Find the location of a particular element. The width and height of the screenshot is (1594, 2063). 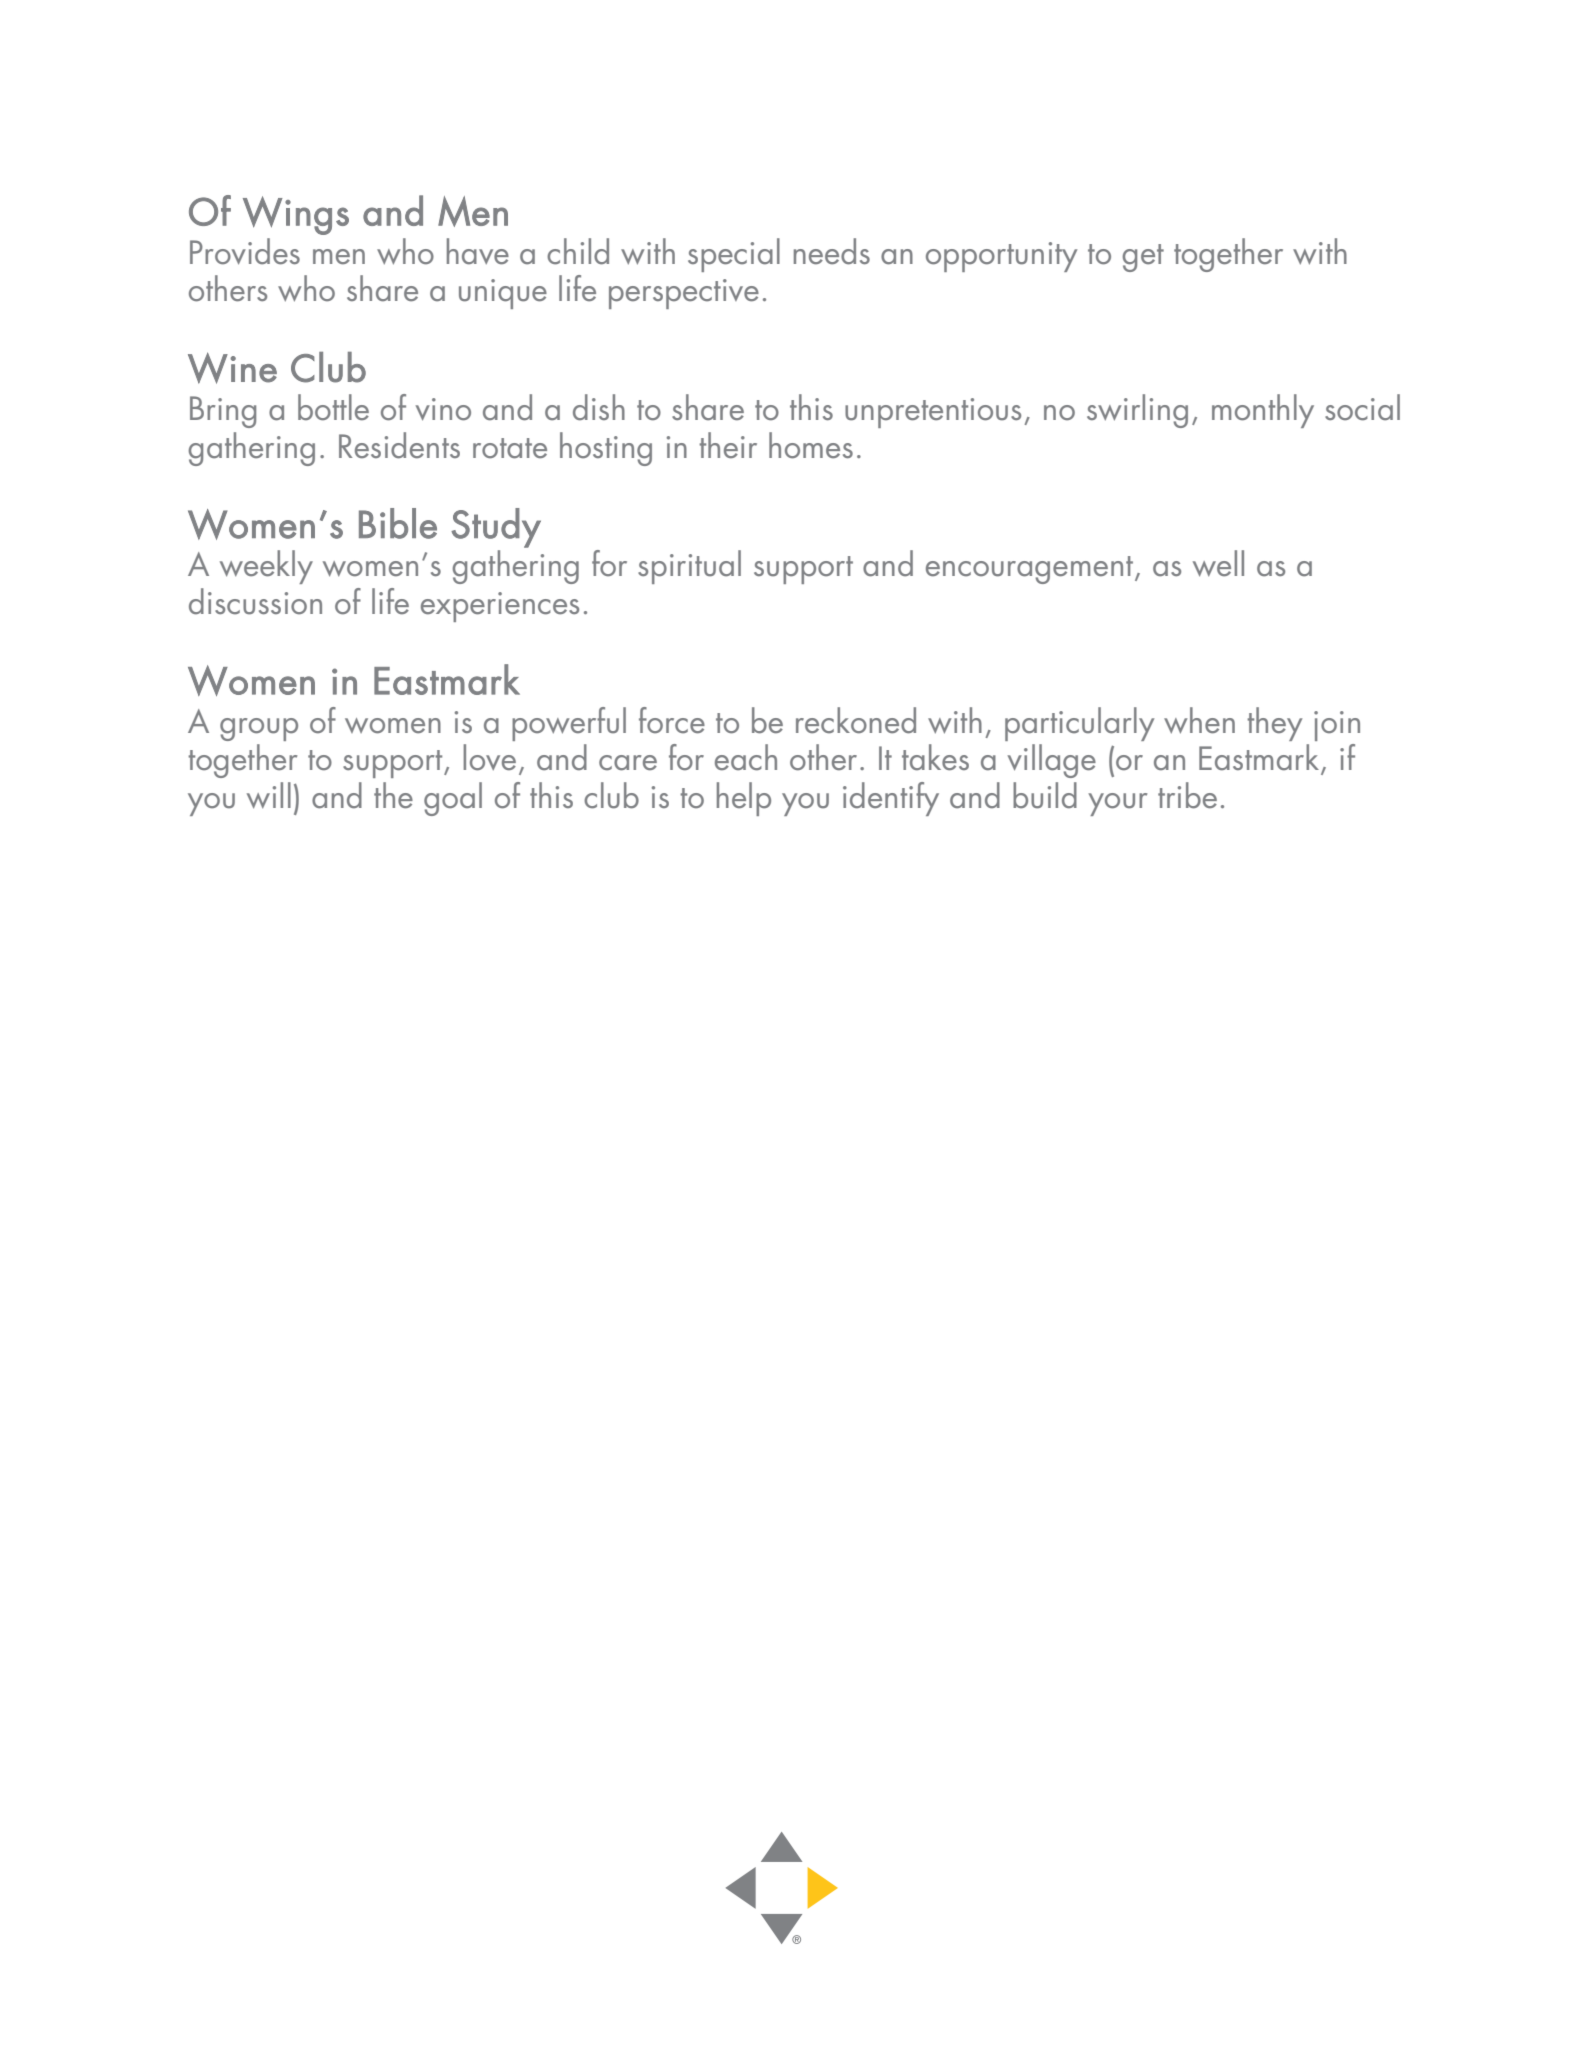

Wings is located at coordinates (296, 215).
